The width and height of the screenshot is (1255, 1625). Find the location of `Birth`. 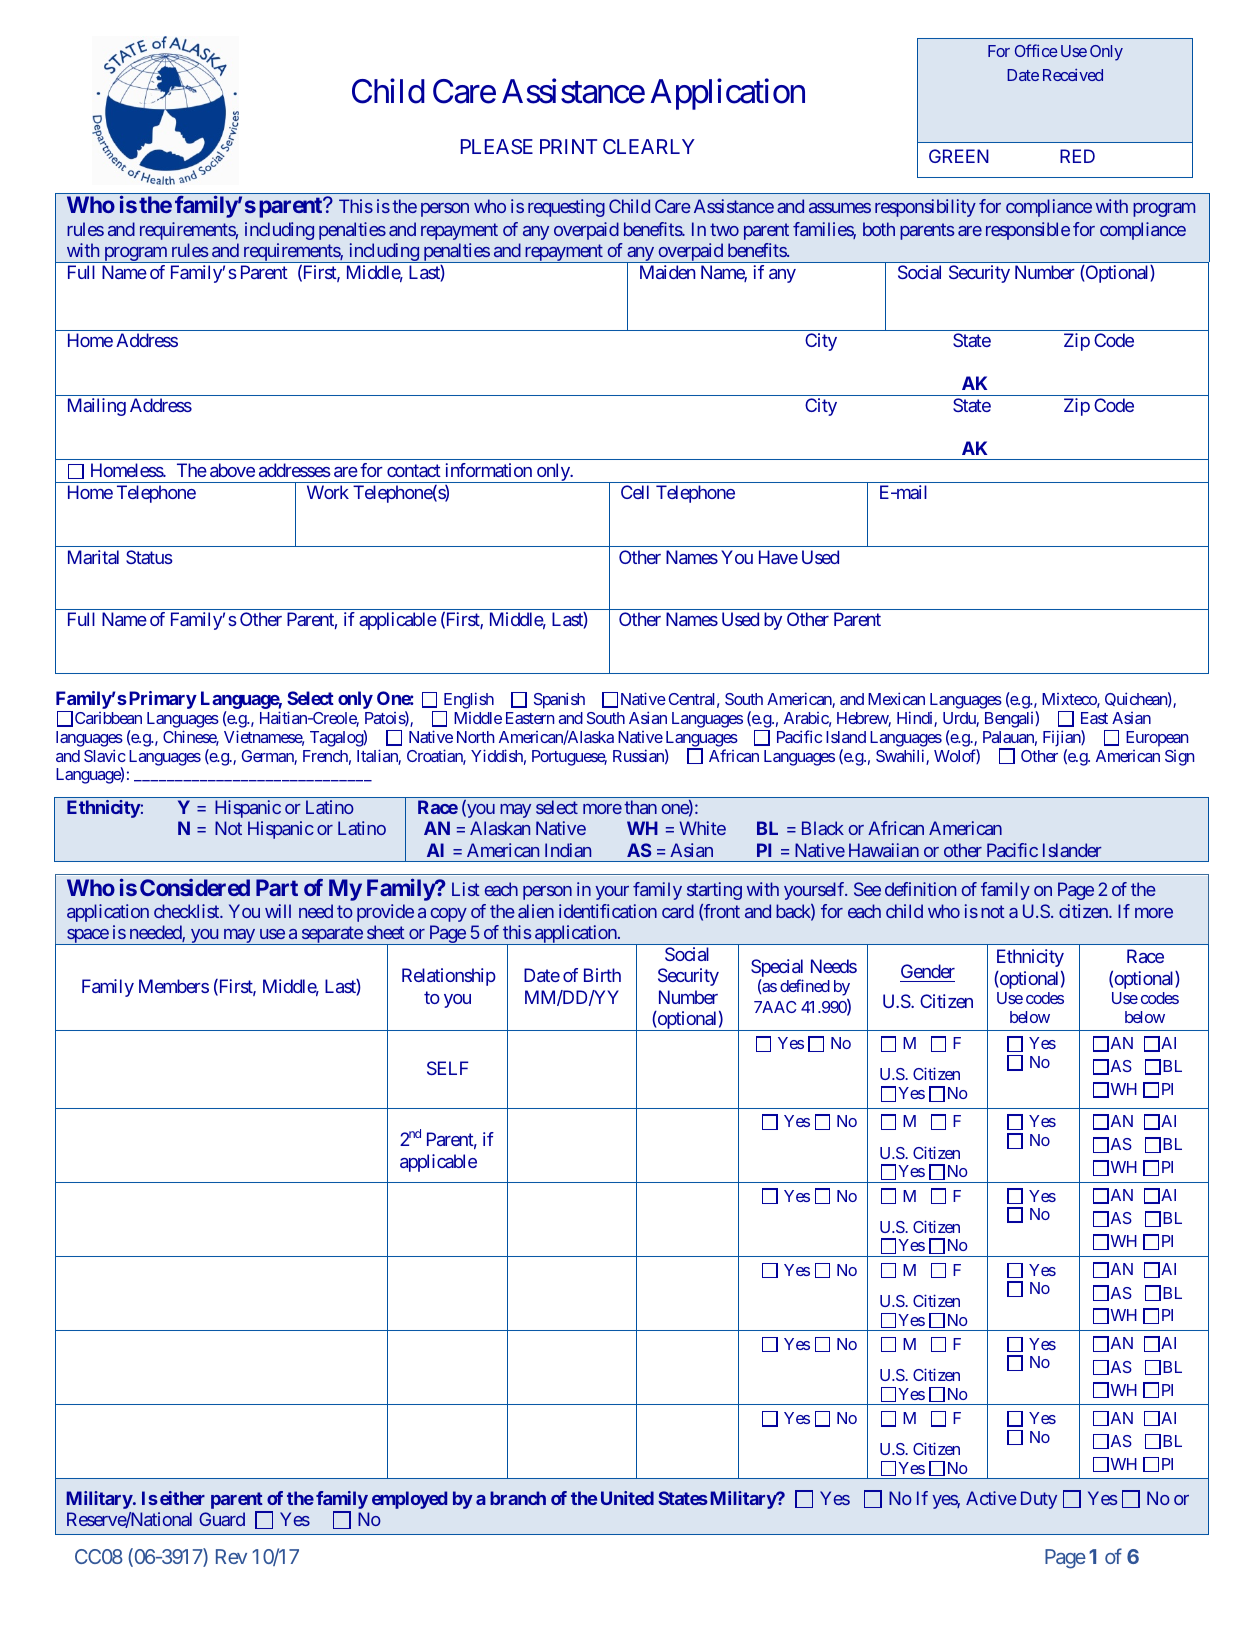

Birth is located at coordinates (602, 975).
